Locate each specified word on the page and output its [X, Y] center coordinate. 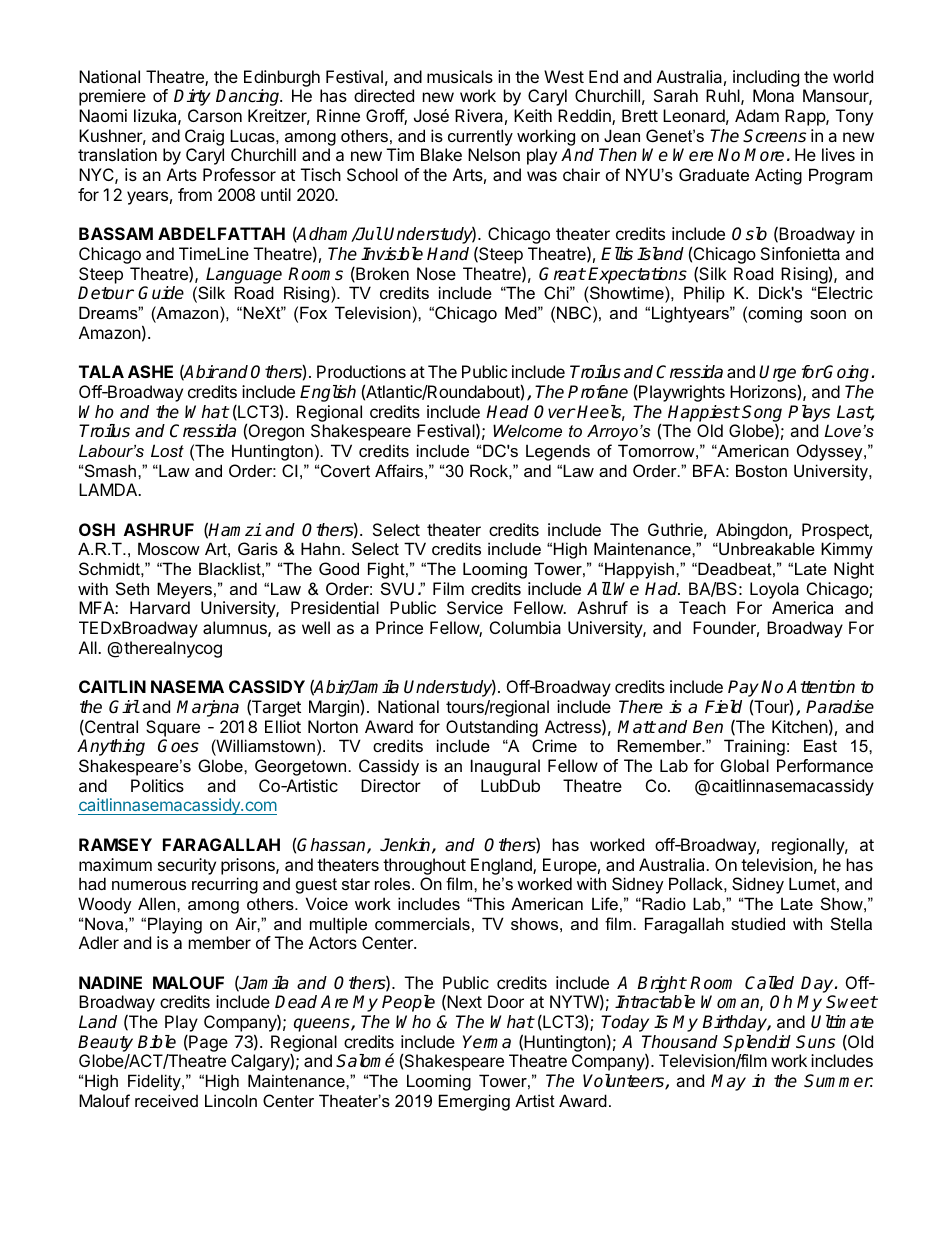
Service [475, 607]
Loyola [774, 590]
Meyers [184, 590]
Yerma [487, 1042]
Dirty [192, 97]
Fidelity [155, 1082]
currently [480, 137]
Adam [757, 115]
